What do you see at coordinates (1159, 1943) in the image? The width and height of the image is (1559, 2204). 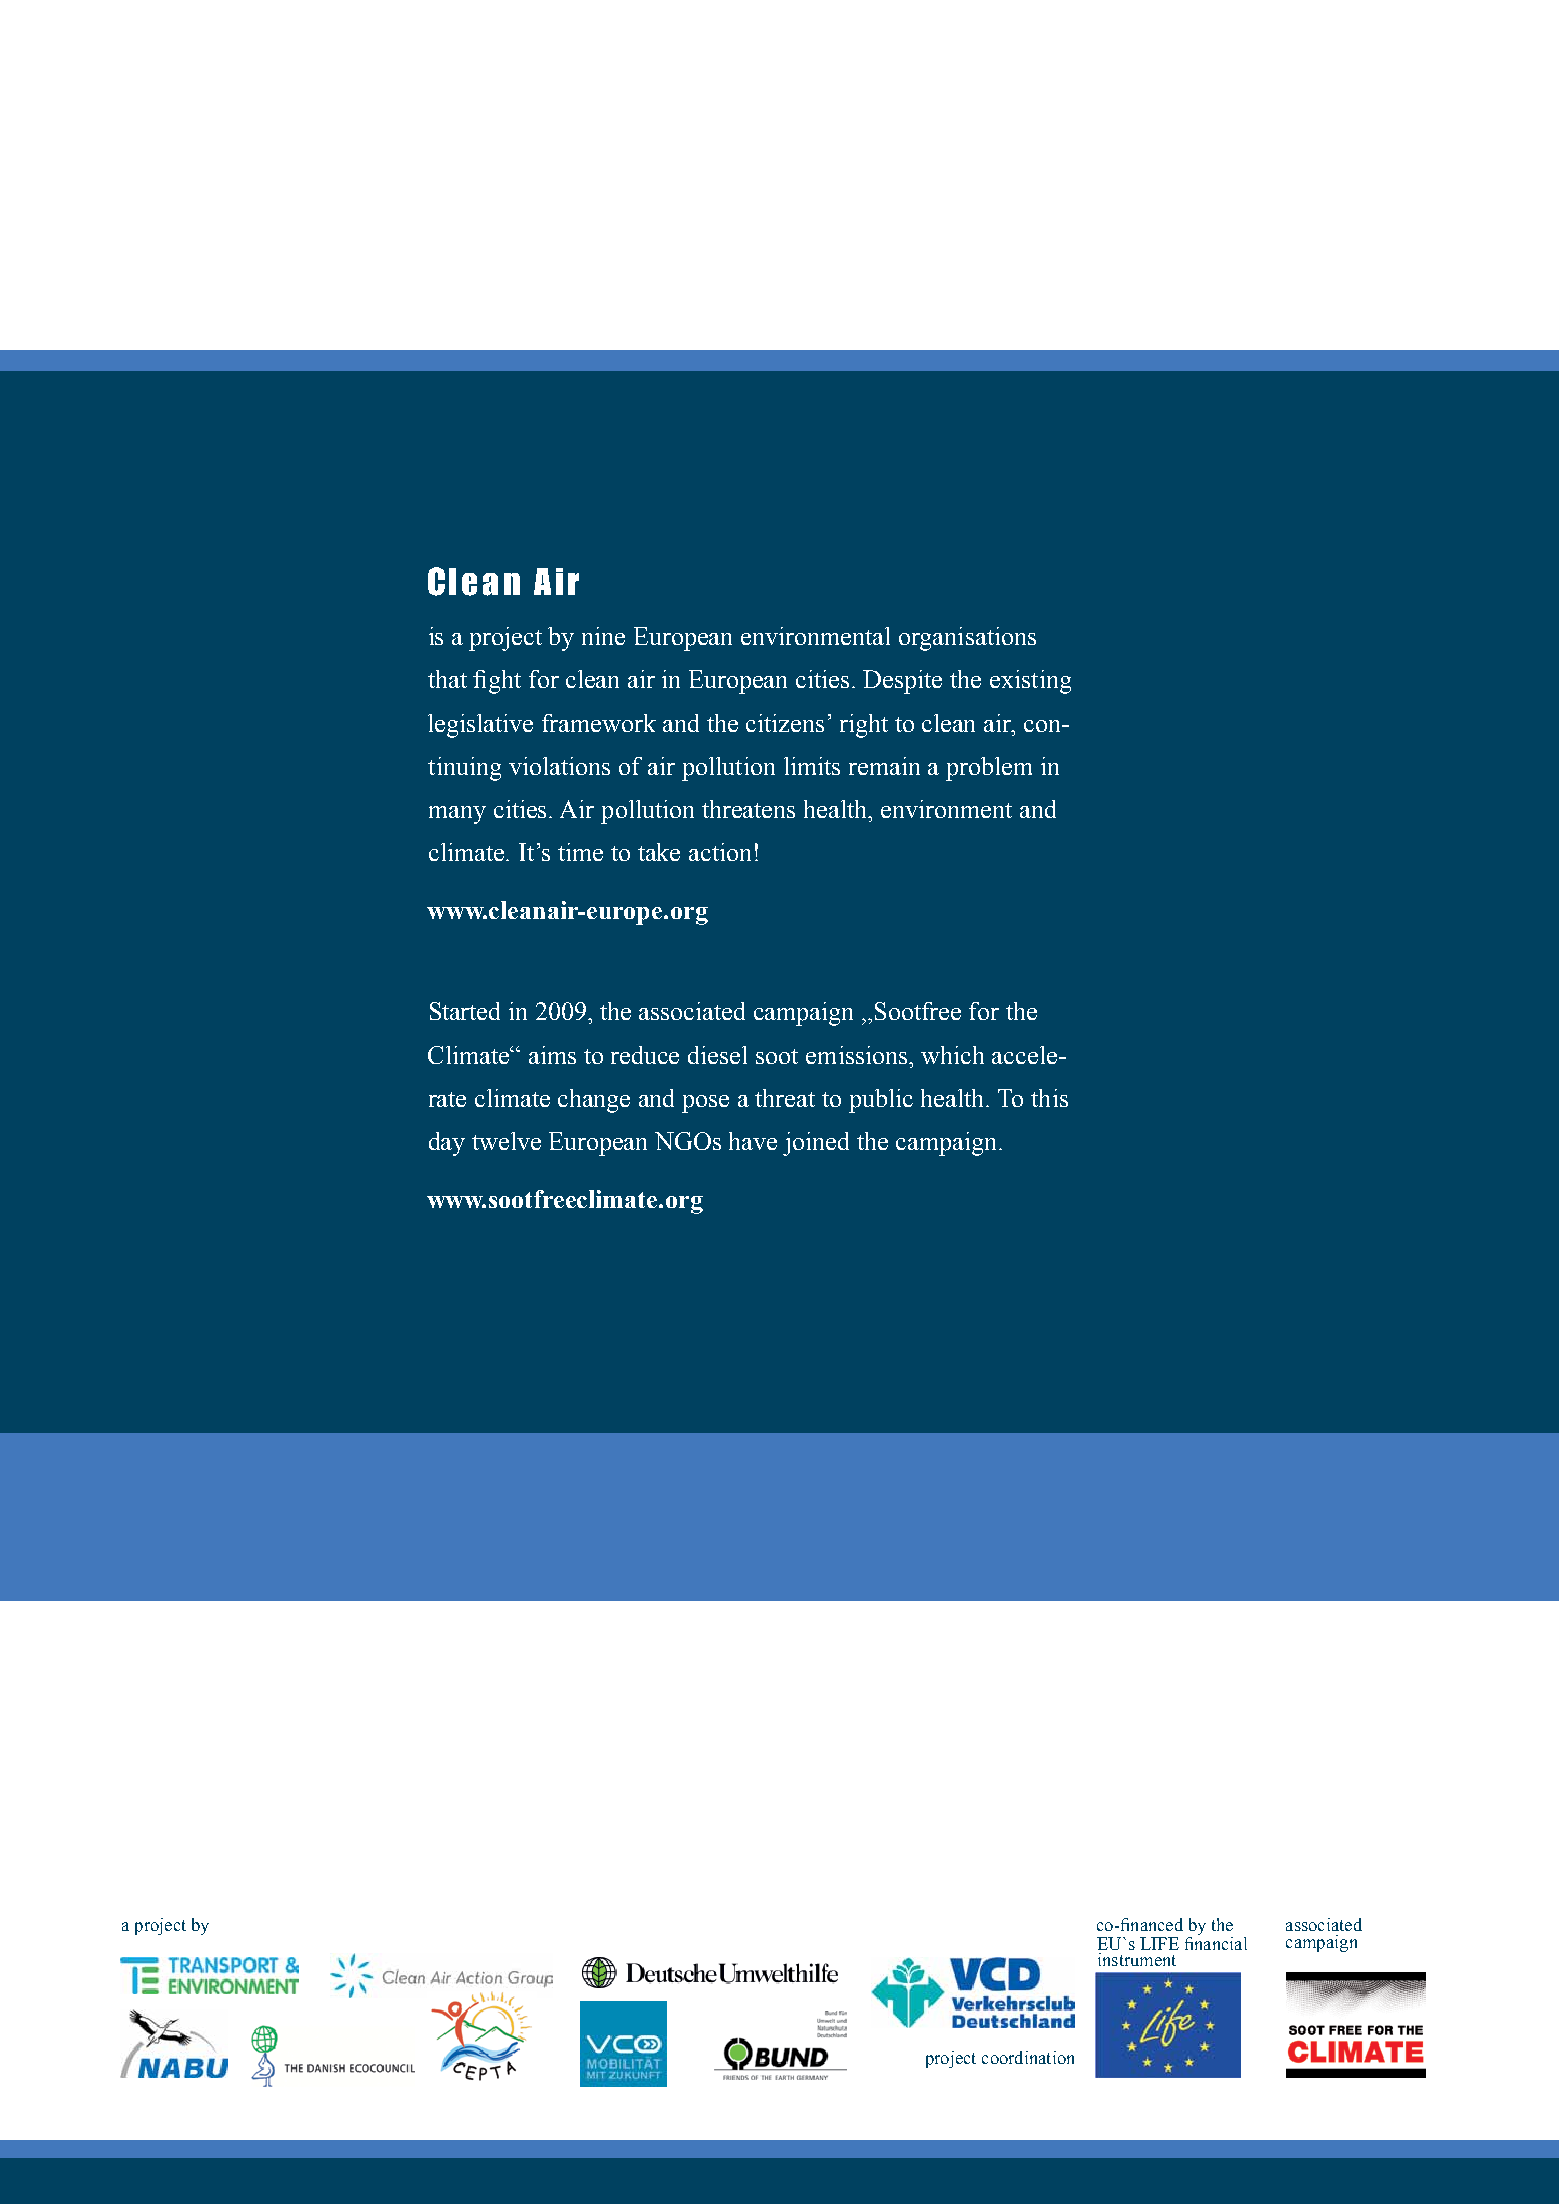 I see `LIFE` at bounding box center [1159, 1943].
